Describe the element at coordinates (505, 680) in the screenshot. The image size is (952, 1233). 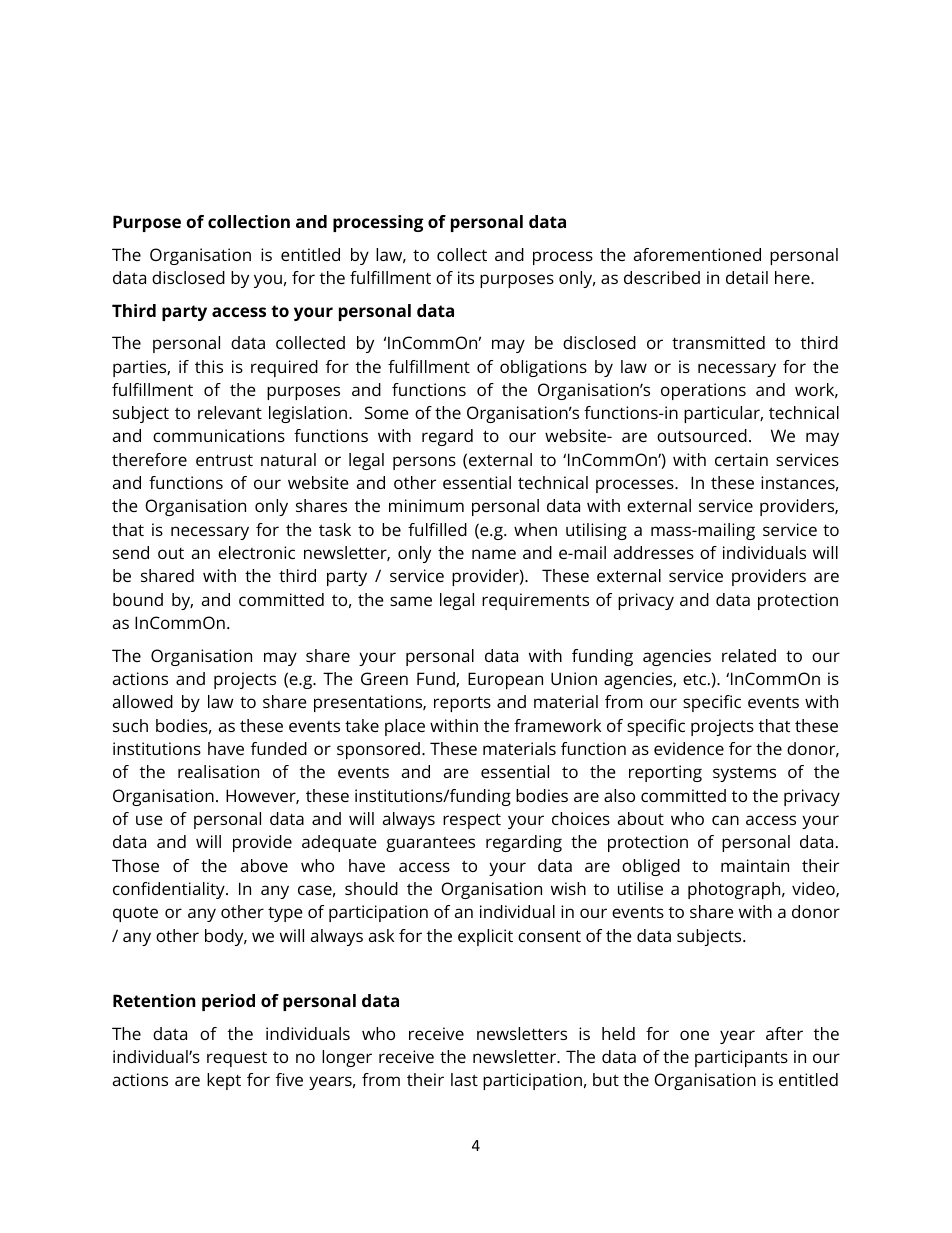
I see `European` at that location.
